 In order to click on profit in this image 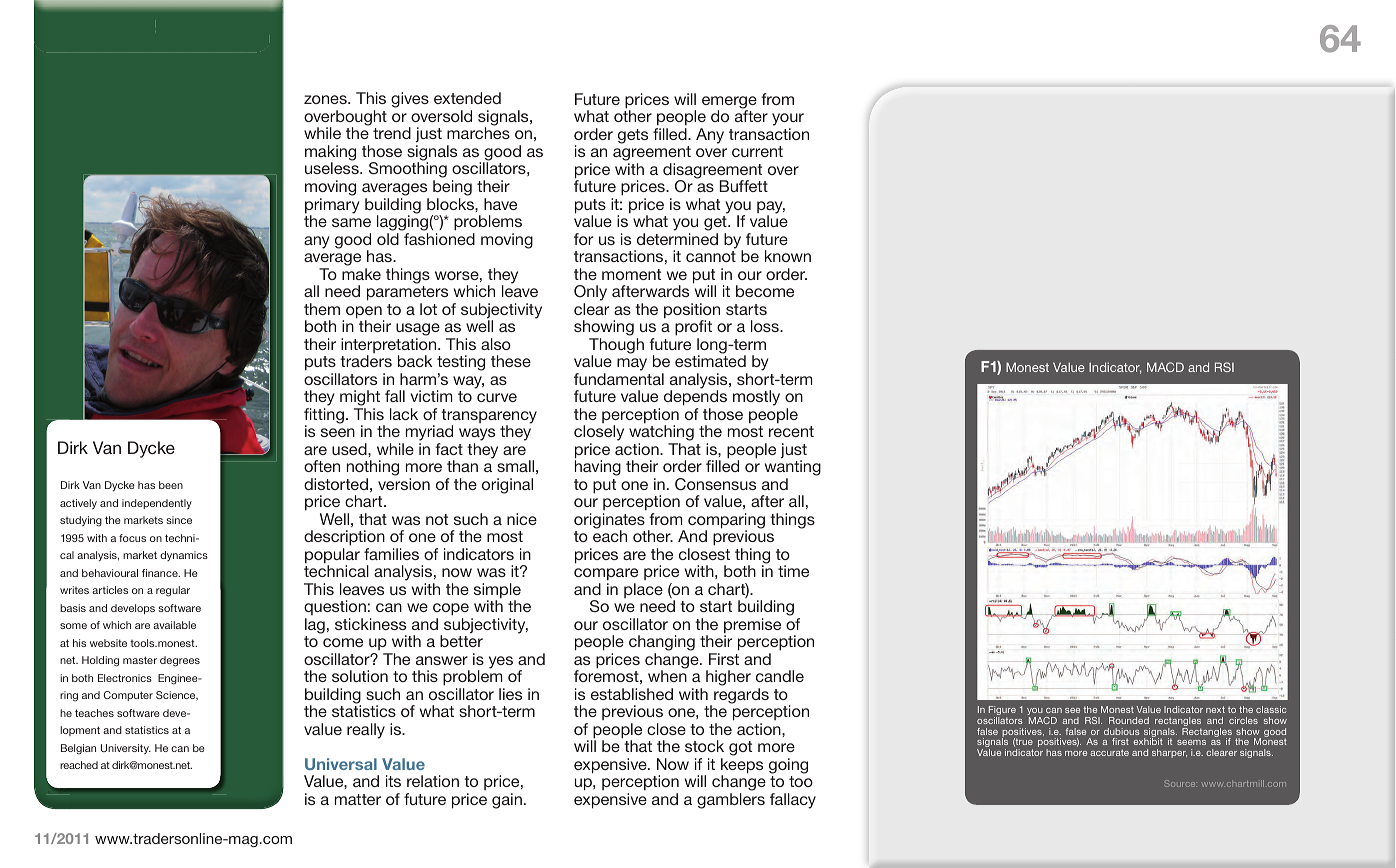, I will do `click(693, 328)`.
